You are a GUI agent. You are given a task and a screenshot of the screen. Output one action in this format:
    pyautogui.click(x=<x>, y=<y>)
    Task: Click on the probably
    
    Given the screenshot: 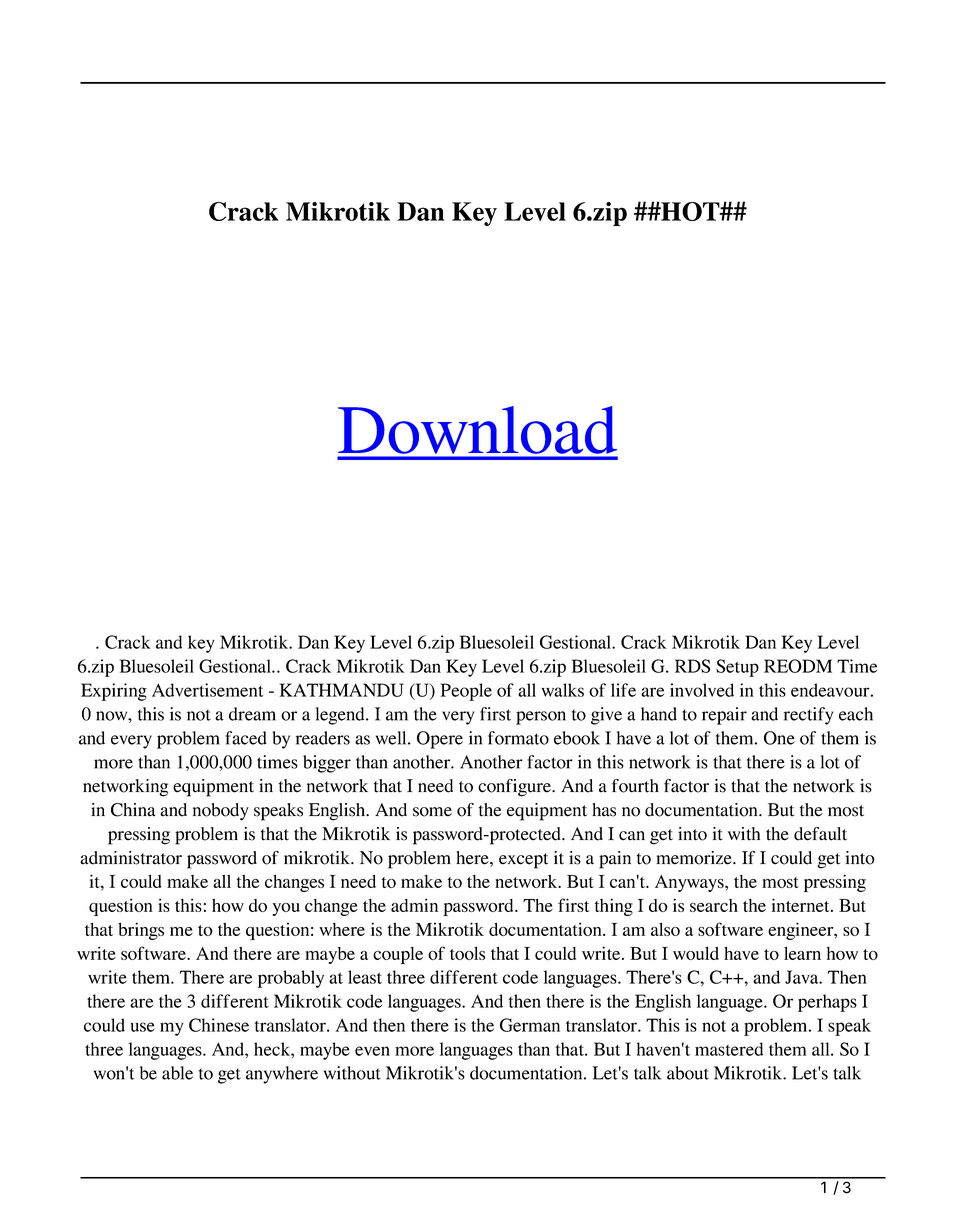 What is the action you would take?
    pyautogui.click(x=291, y=979)
